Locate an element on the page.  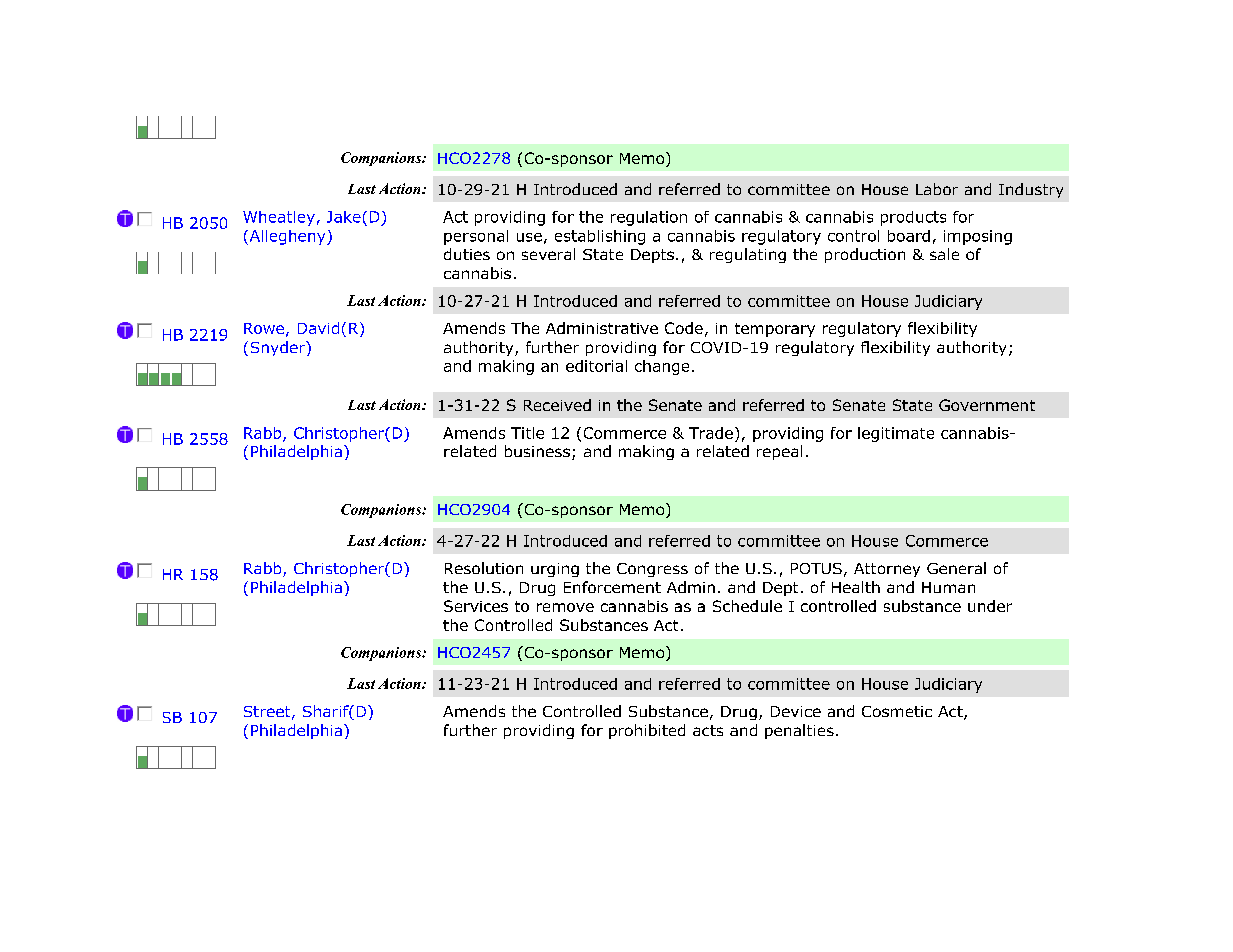
regulation is located at coordinates (649, 218).
